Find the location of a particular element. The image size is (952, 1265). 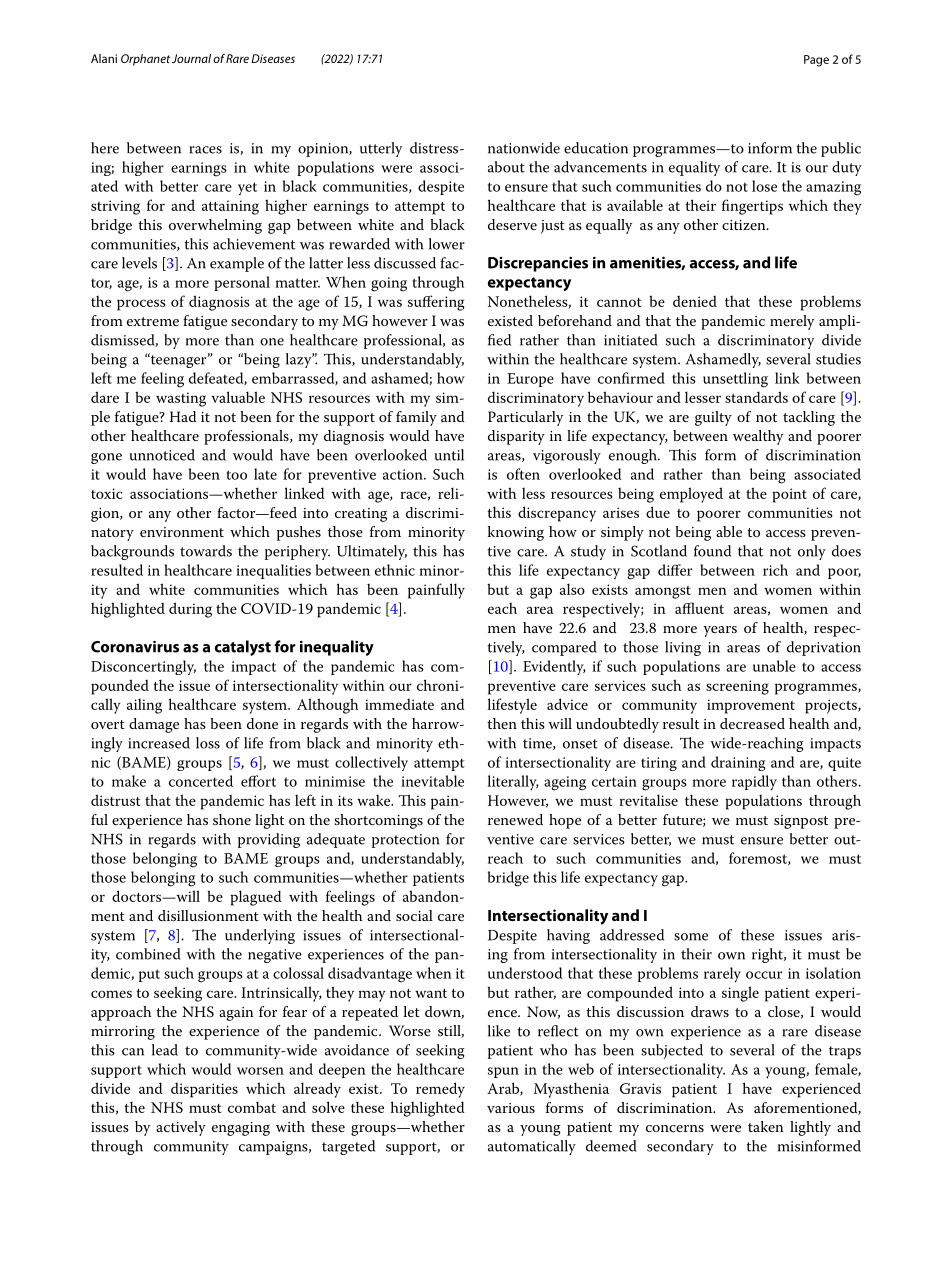

taken is located at coordinates (766, 1126).
